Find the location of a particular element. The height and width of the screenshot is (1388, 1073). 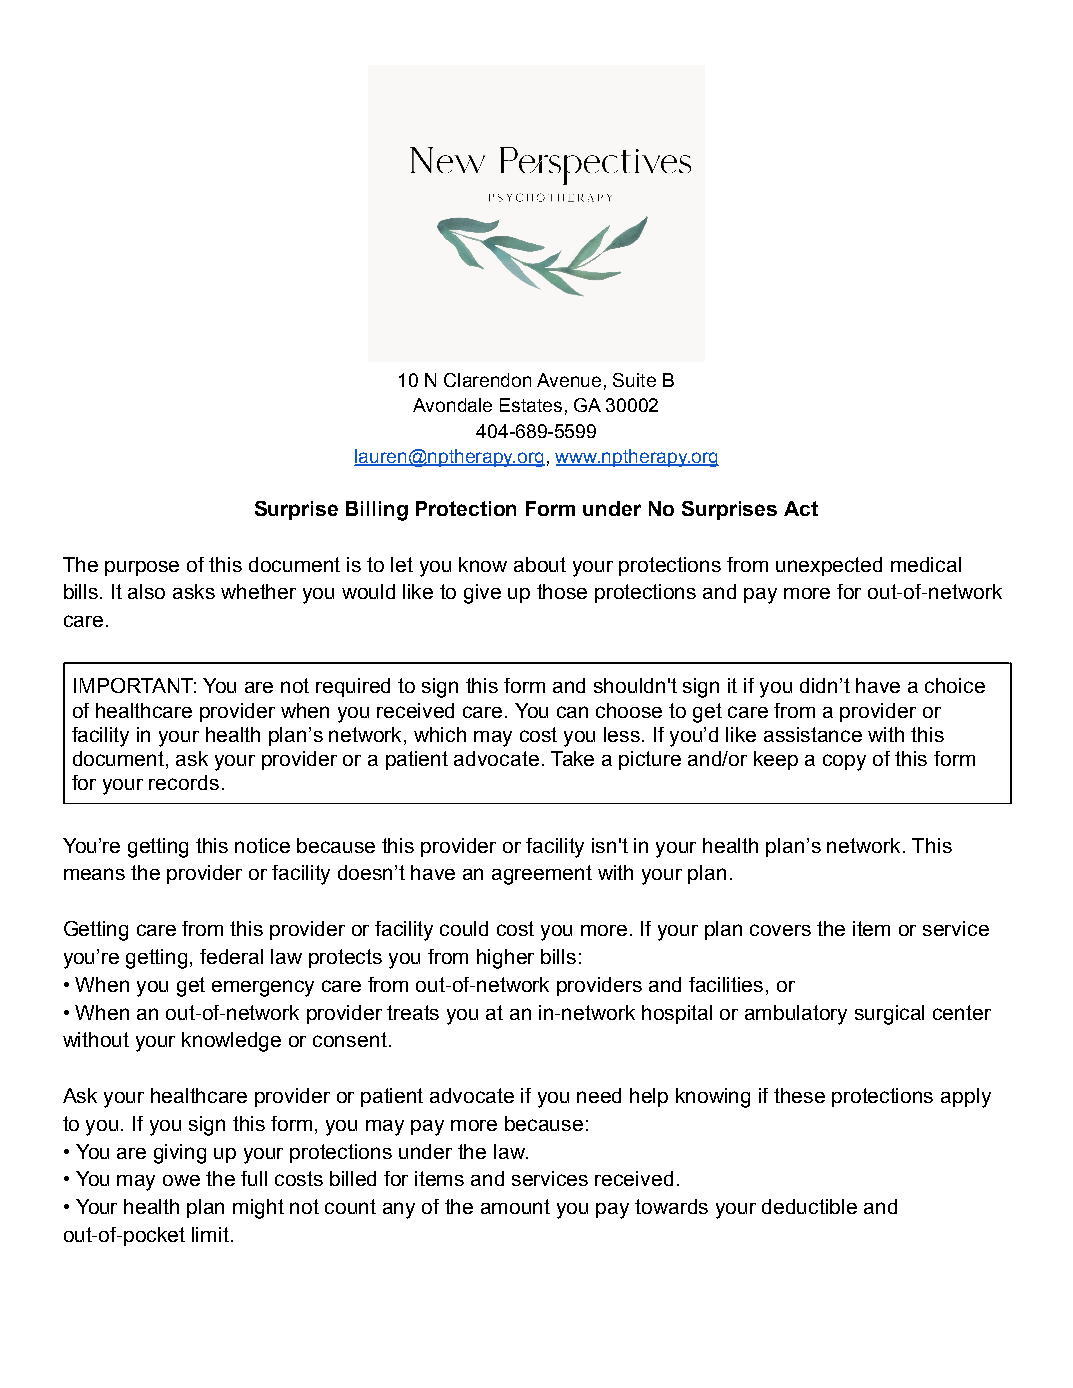

Avondale is located at coordinates (452, 405).
